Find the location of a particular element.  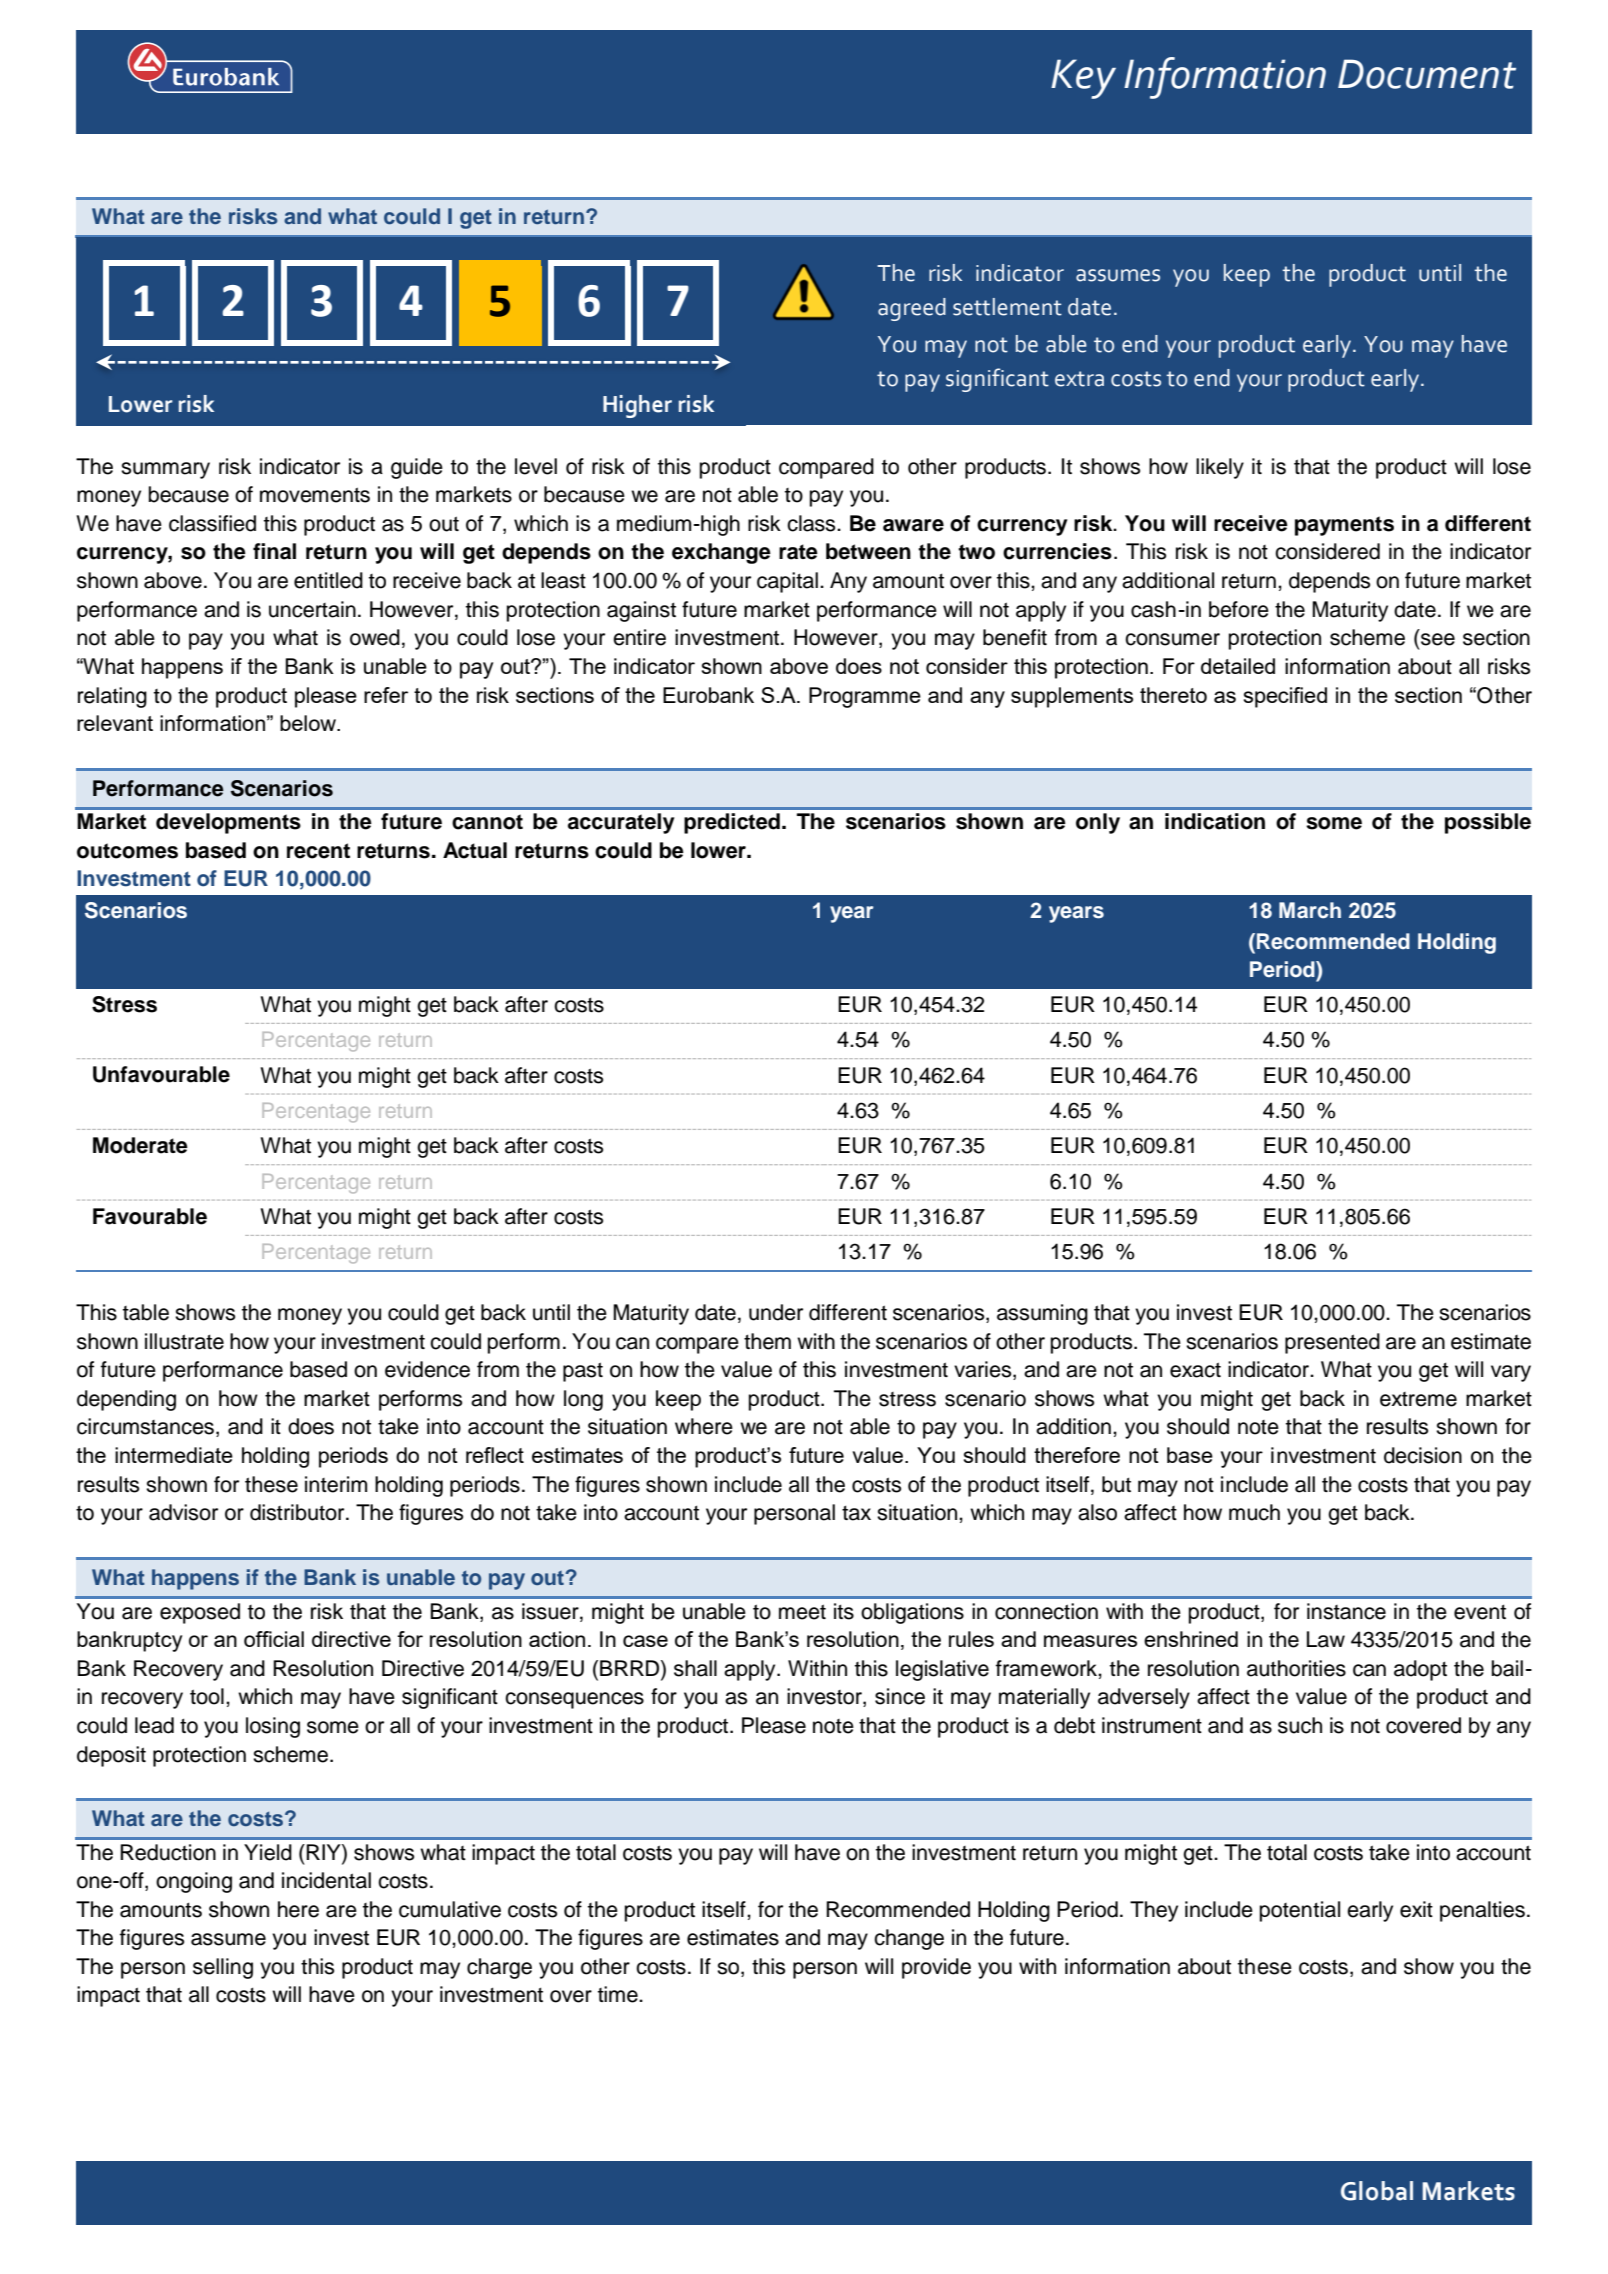

indication is located at coordinates (1215, 821).
